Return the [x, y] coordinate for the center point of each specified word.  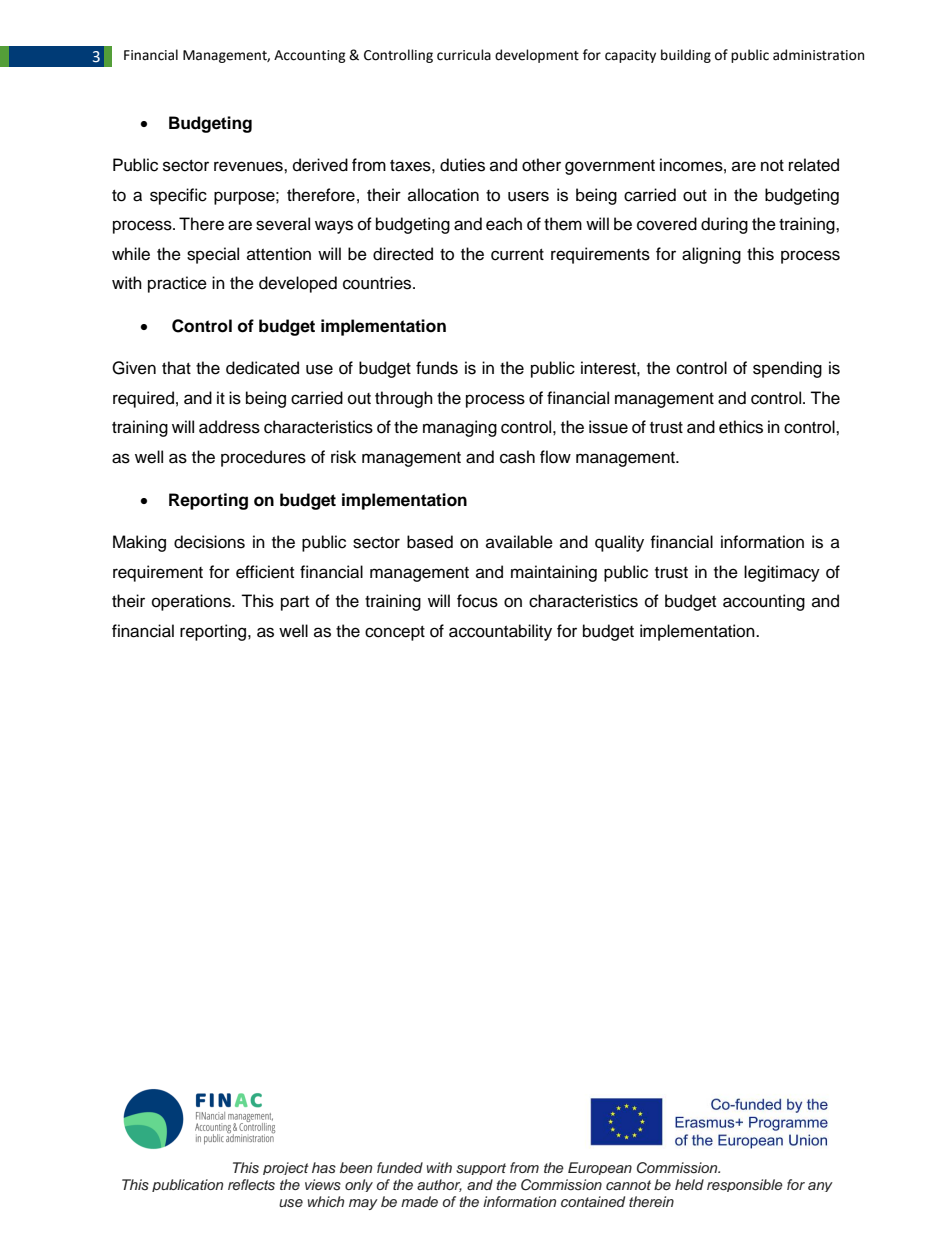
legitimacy [782, 573]
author [439, 1185]
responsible [745, 1185]
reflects [251, 1184]
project [286, 1168]
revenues [249, 166]
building [686, 56]
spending [787, 369]
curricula [464, 55]
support [481, 1169]
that [176, 367]
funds [437, 368]
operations [192, 602]
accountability [500, 632]
